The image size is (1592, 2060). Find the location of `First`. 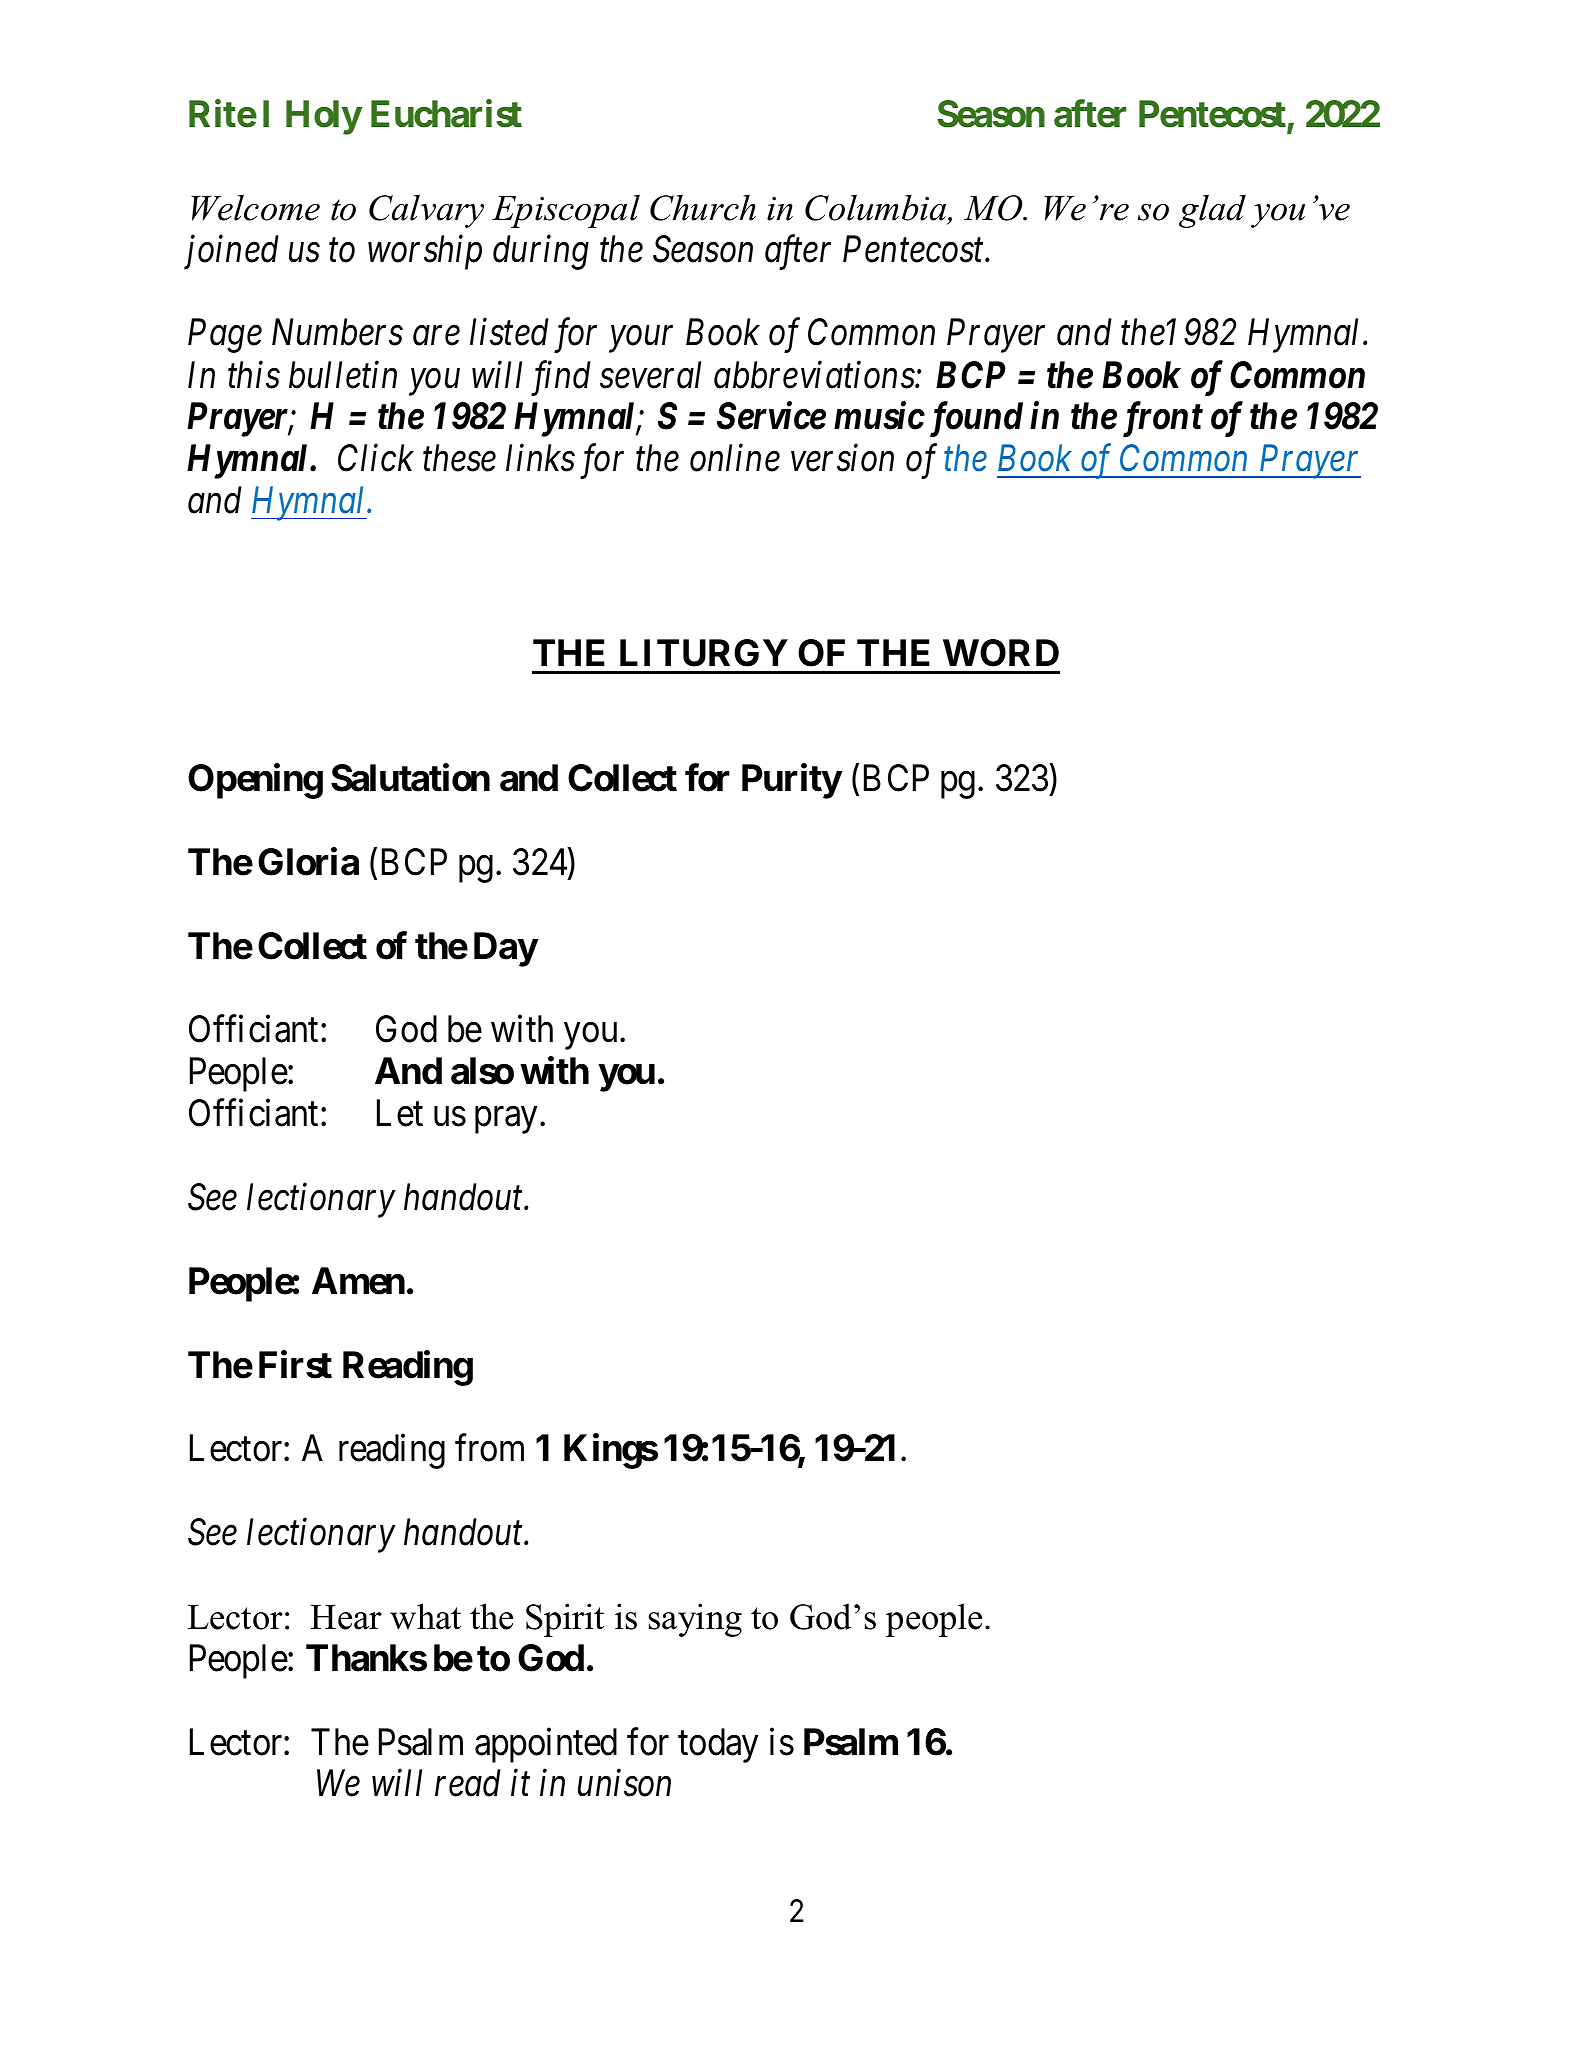

First is located at coordinates (295, 1365).
